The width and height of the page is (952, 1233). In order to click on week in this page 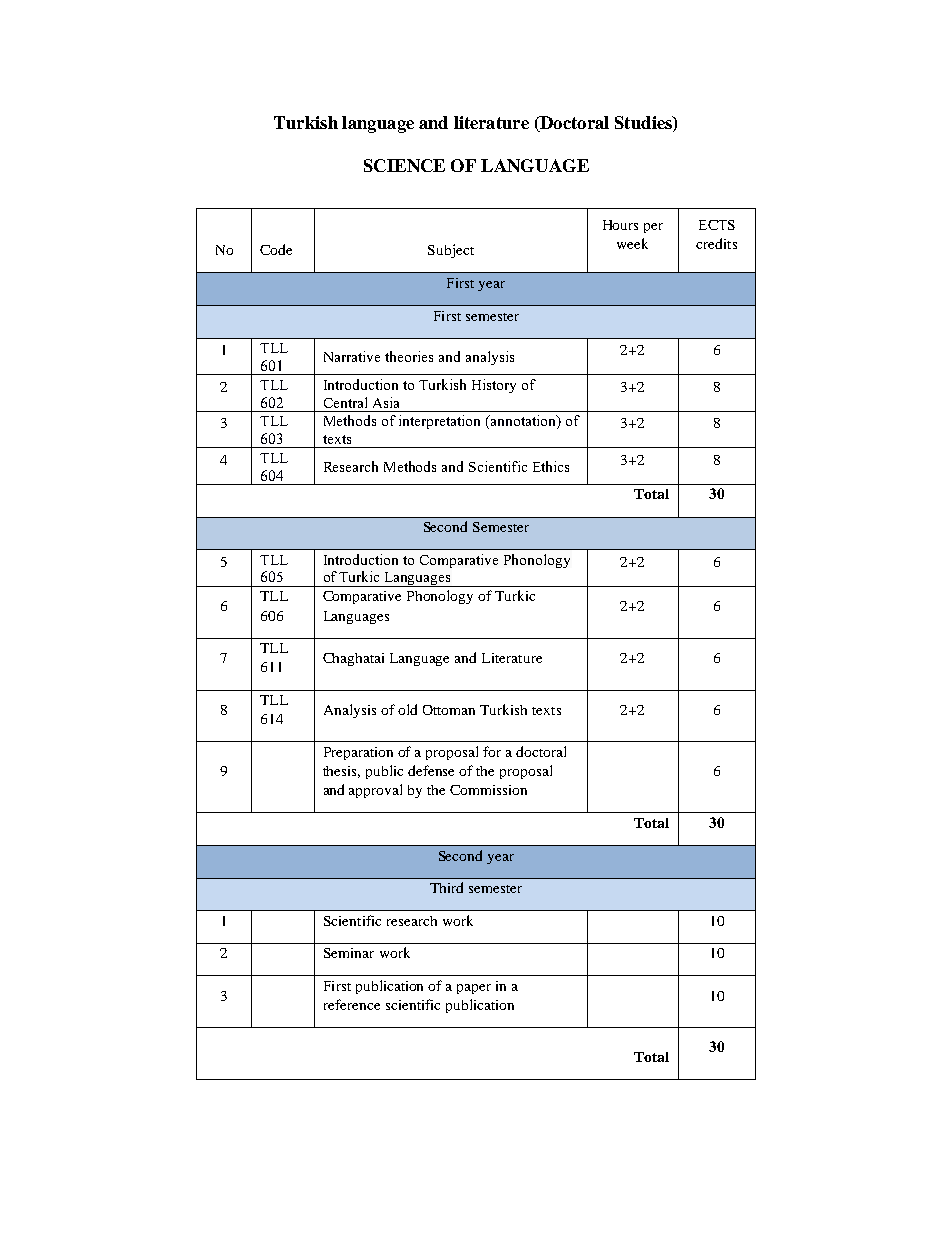, I will do `click(632, 243)`.
